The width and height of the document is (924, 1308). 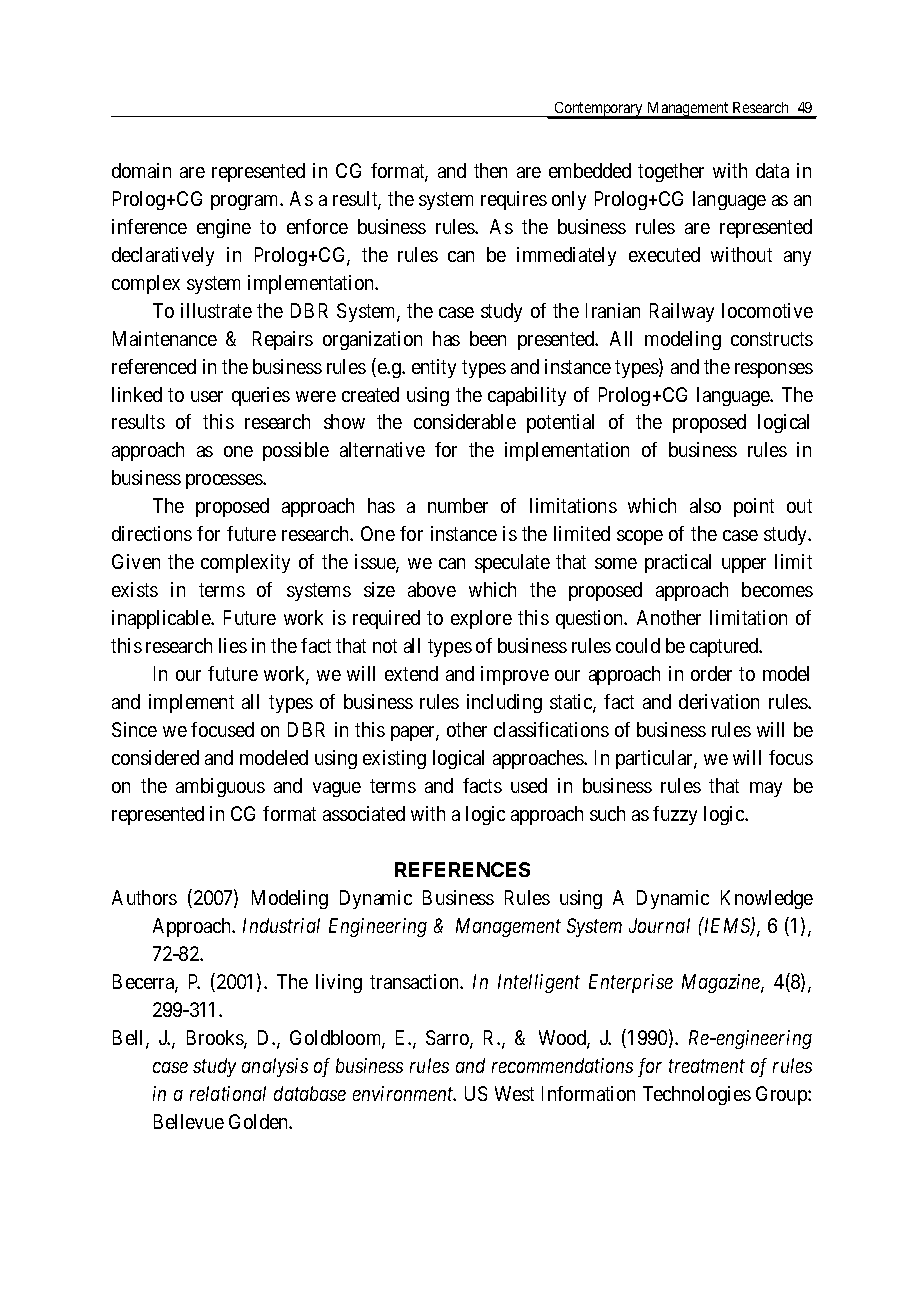 What do you see at coordinates (152, 533) in the document?
I see `directions` at bounding box center [152, 533].
